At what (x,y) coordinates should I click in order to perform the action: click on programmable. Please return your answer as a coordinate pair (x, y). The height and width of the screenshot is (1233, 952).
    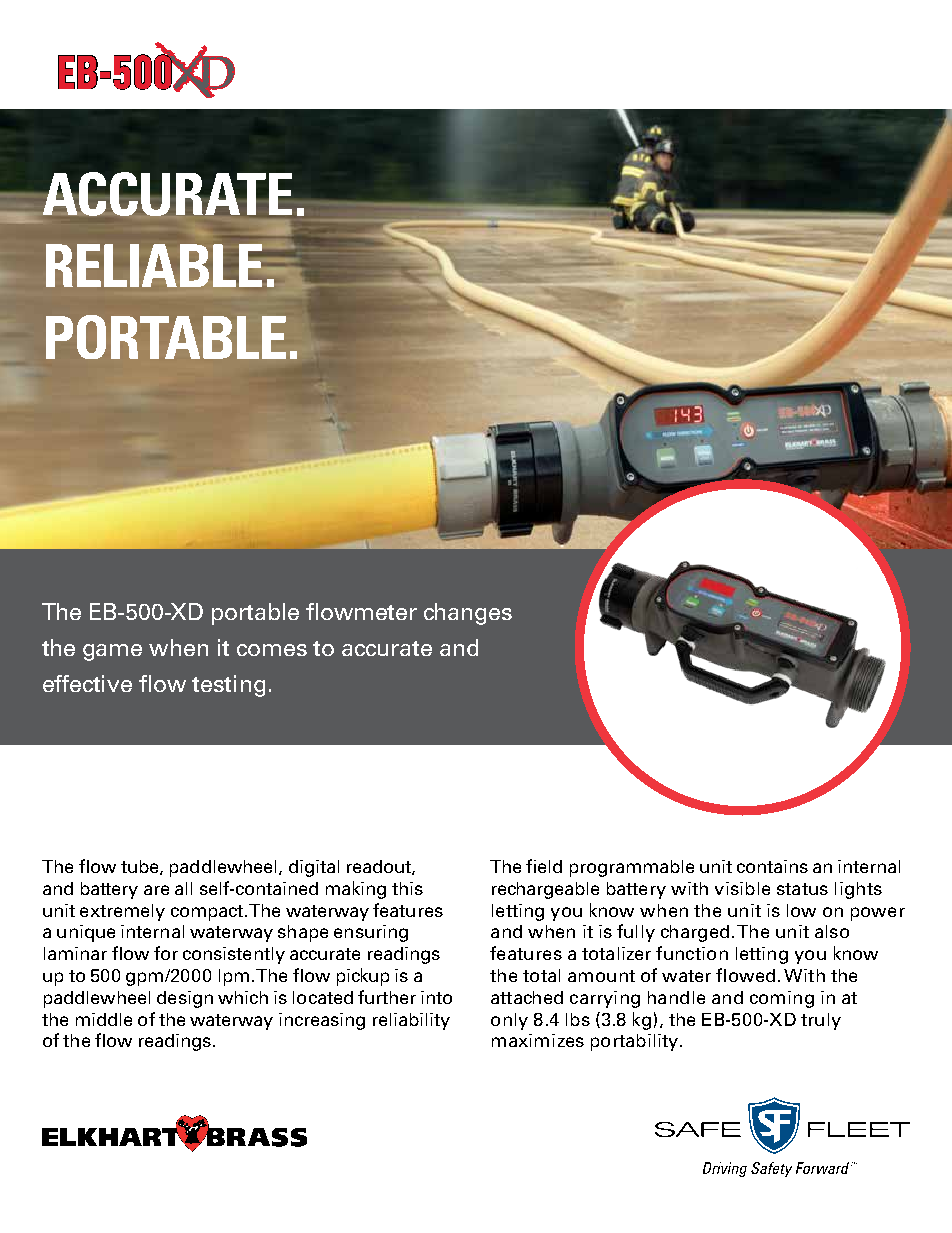
    Looking at the image, I should click on (632, 868).
